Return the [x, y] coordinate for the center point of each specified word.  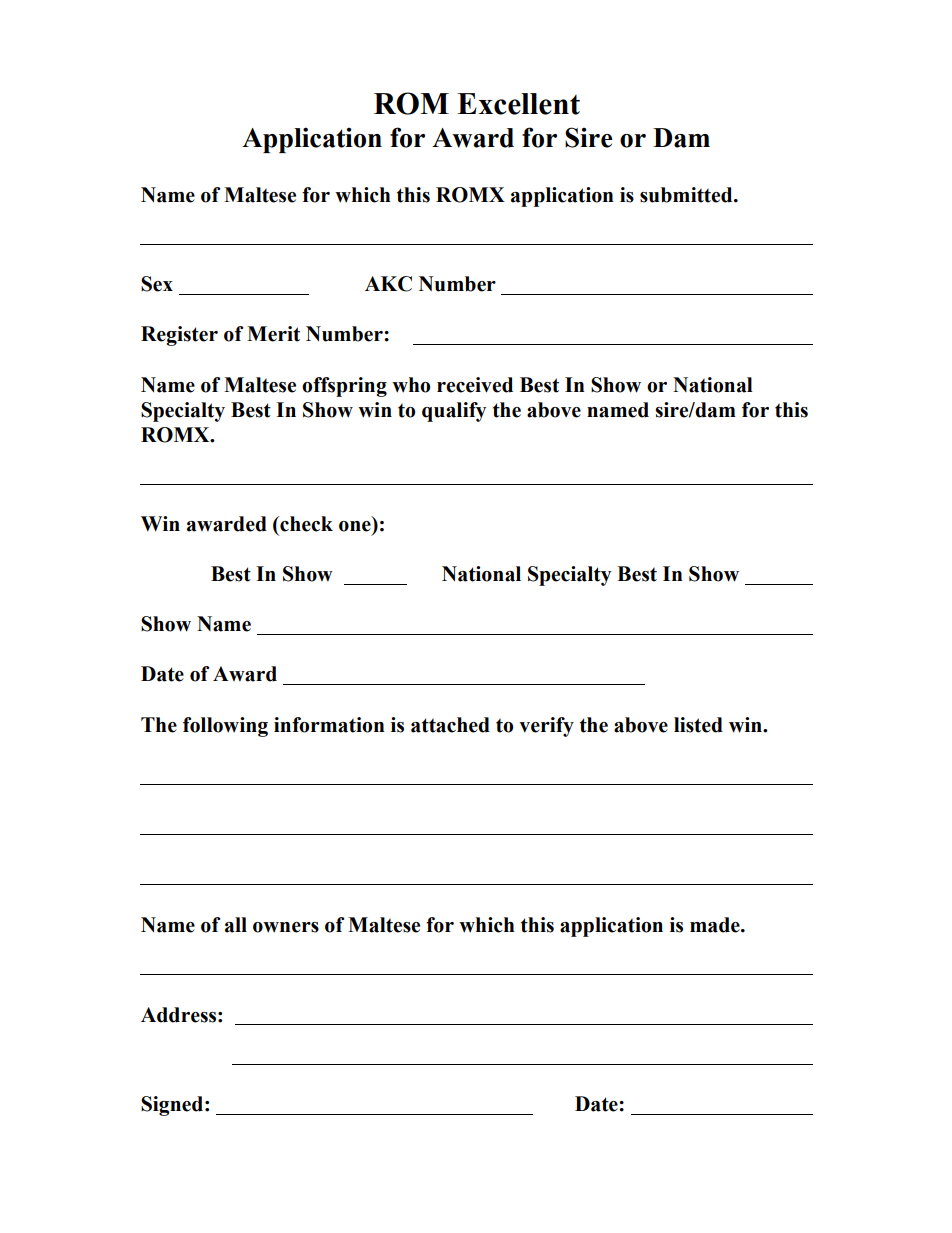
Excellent [518, 104]
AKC [388, 284]
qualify [454, 412]
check [305, 524]
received [475, 385]
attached [450, 725]
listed [698, 725]
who [411, 385]
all [236, 925]
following [225, 727]
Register [179, 336]
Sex [157, 284]
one [355, 526]
